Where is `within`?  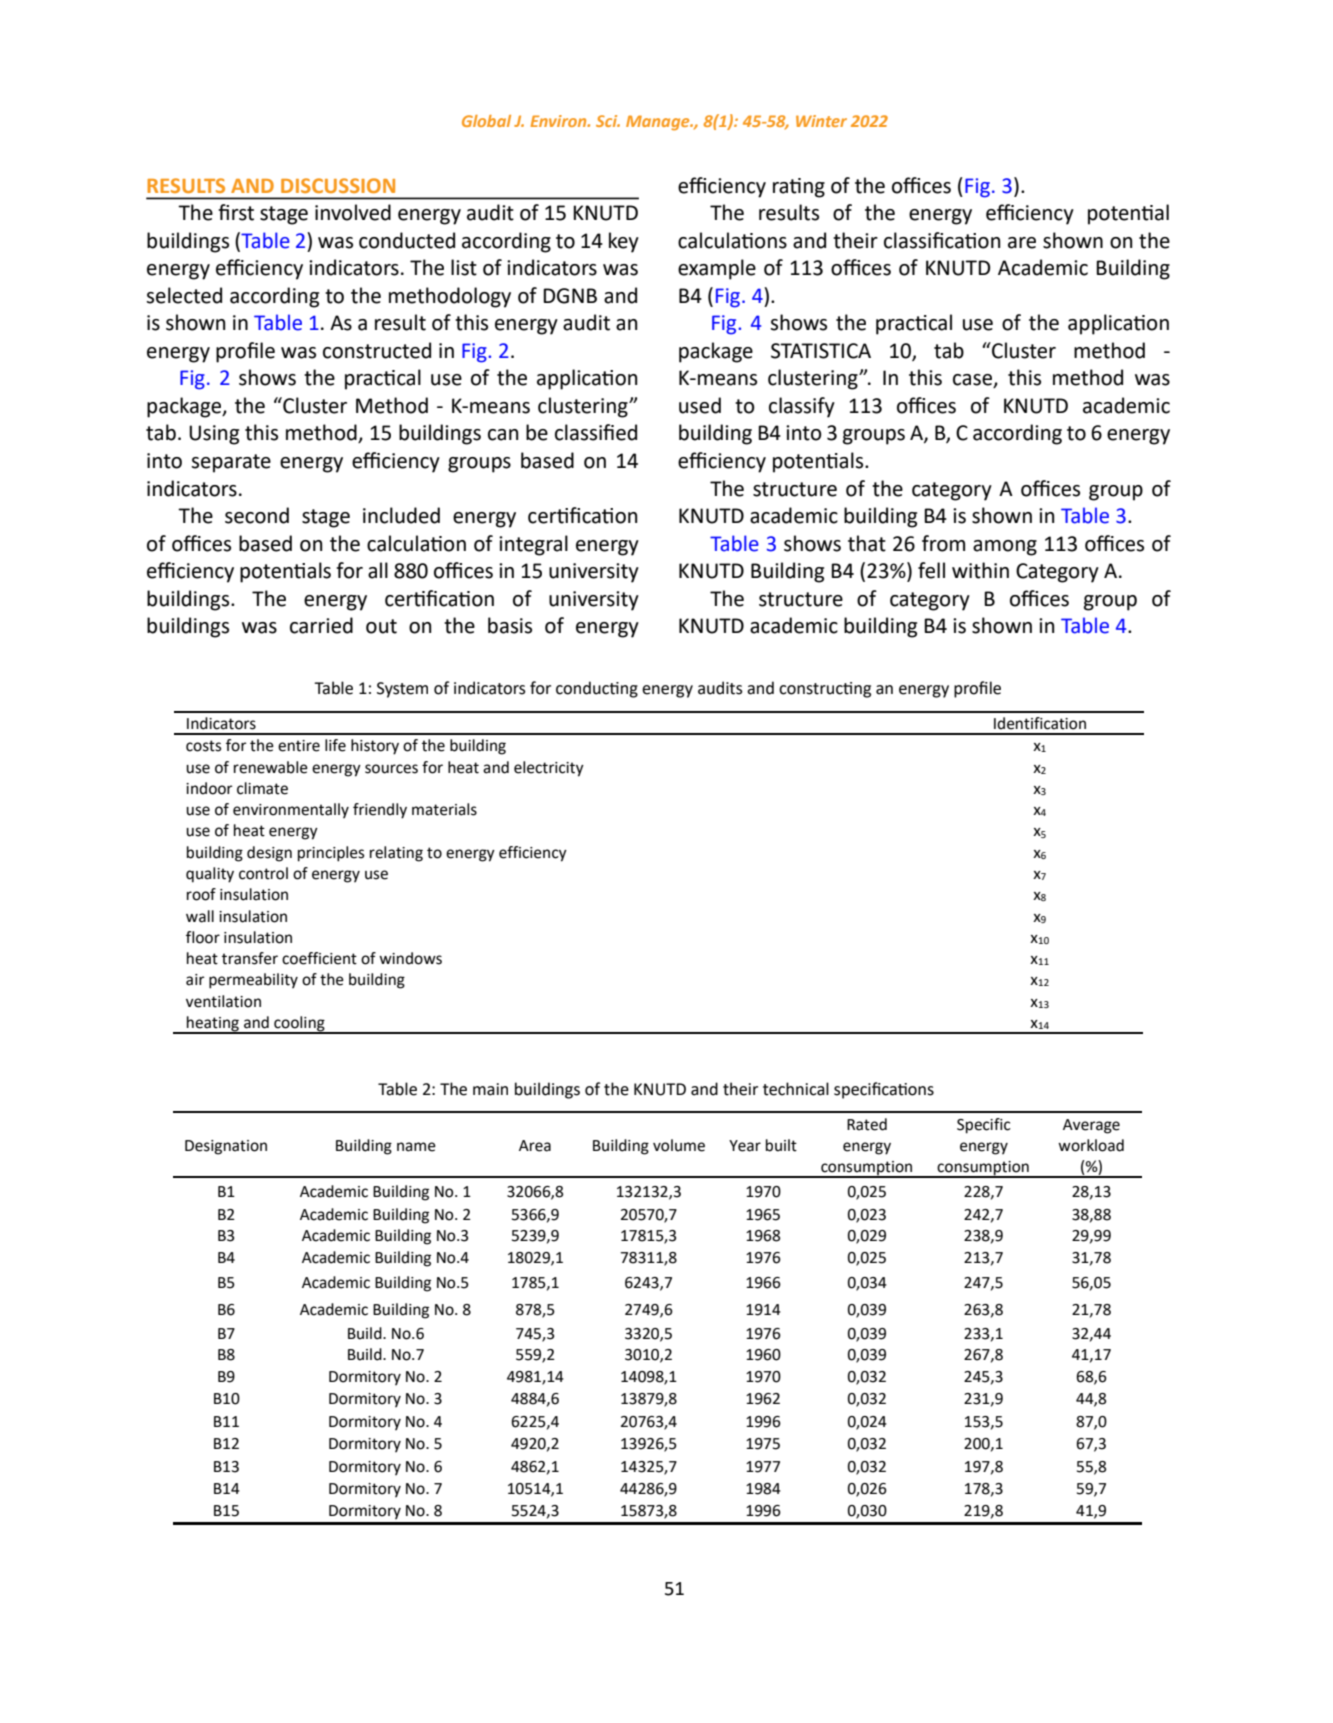 within is located at coordinates (980, 570).
